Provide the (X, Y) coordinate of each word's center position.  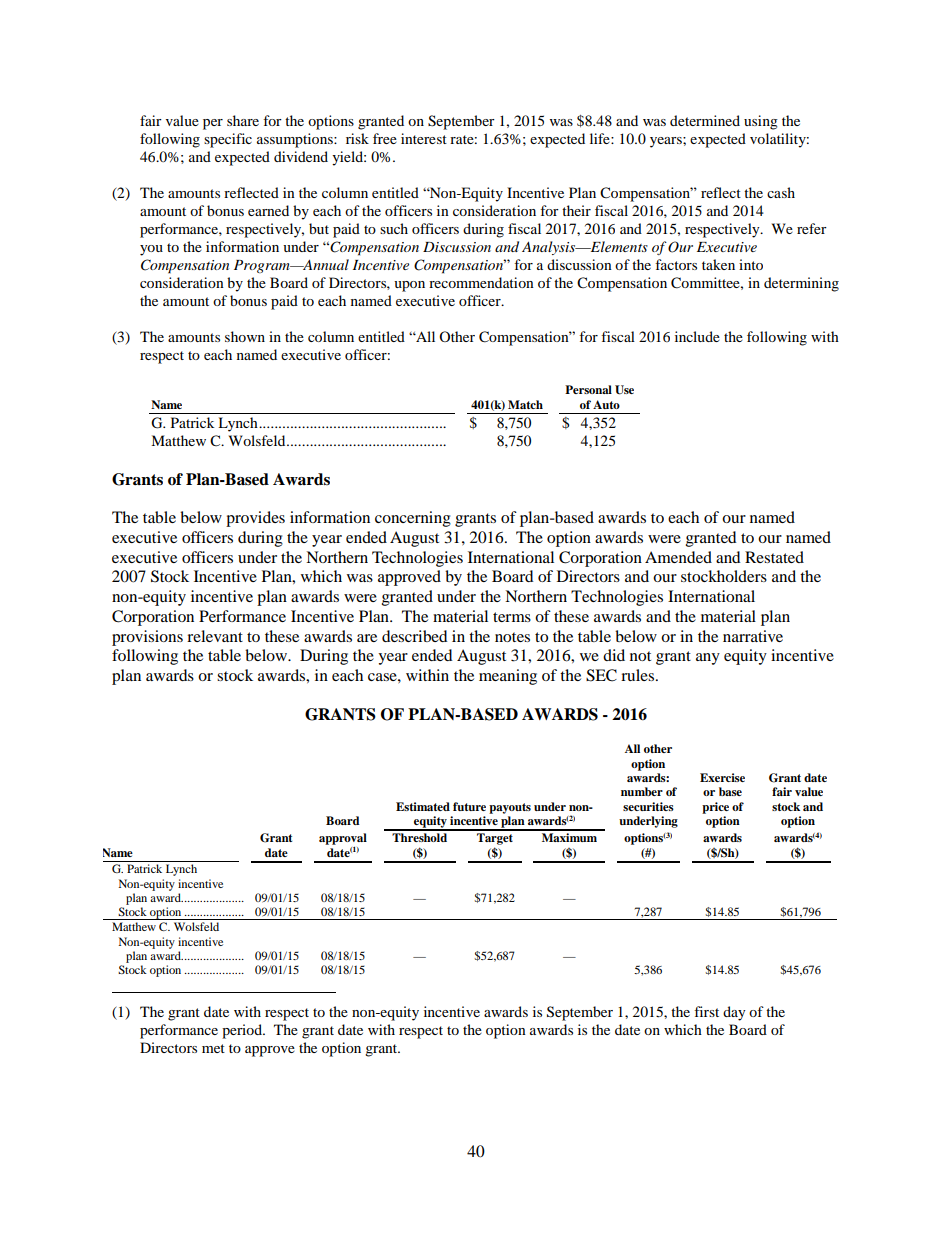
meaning (508, 677)
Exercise (722, 777)
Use (624, 390)
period (243, 1031)
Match (525, 404)
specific (228, 140)
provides (255, 519)
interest (424, 138)
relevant (215, 636)
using (761, 122)
